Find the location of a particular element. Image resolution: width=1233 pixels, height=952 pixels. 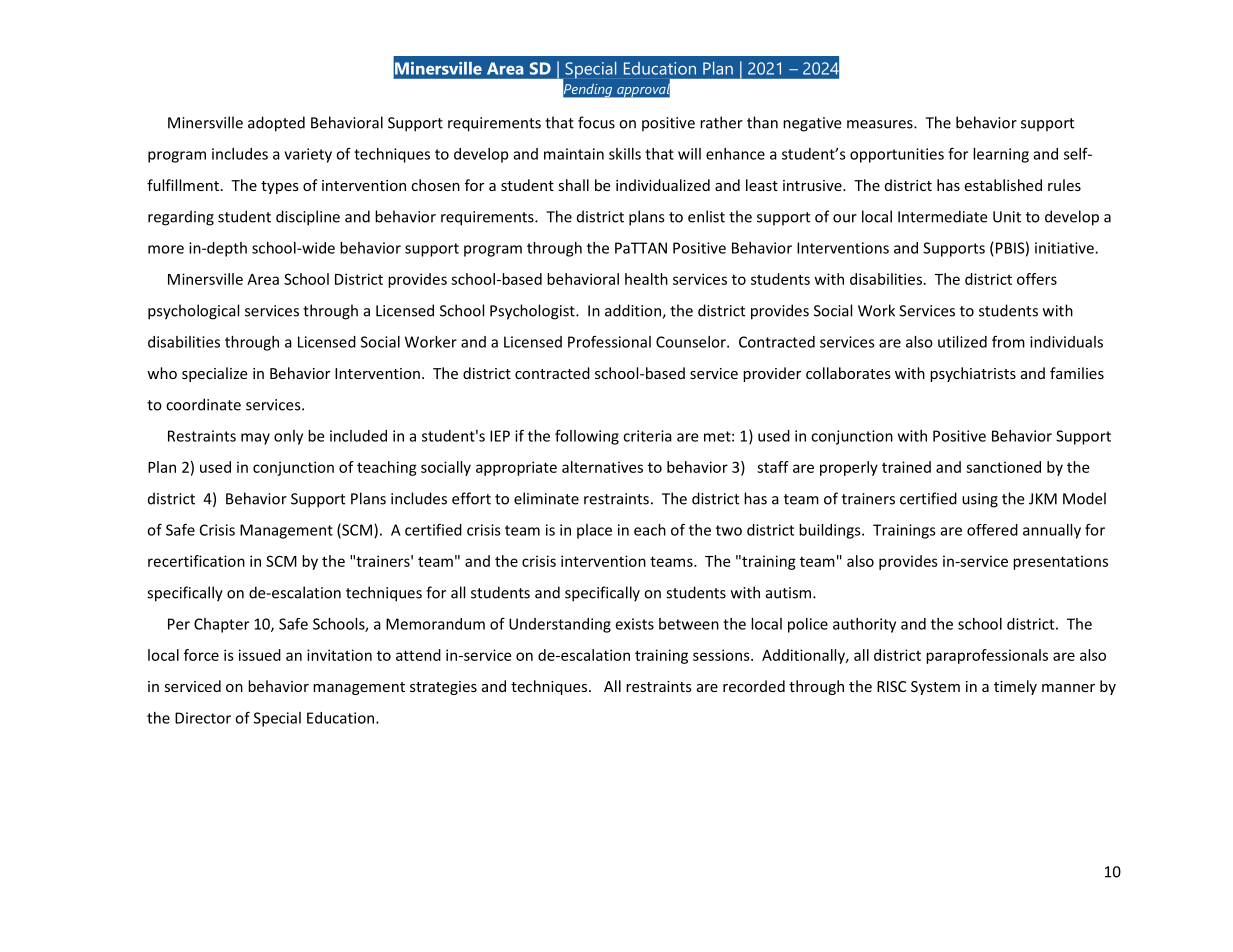

only is located at coordinates (288, 437).
